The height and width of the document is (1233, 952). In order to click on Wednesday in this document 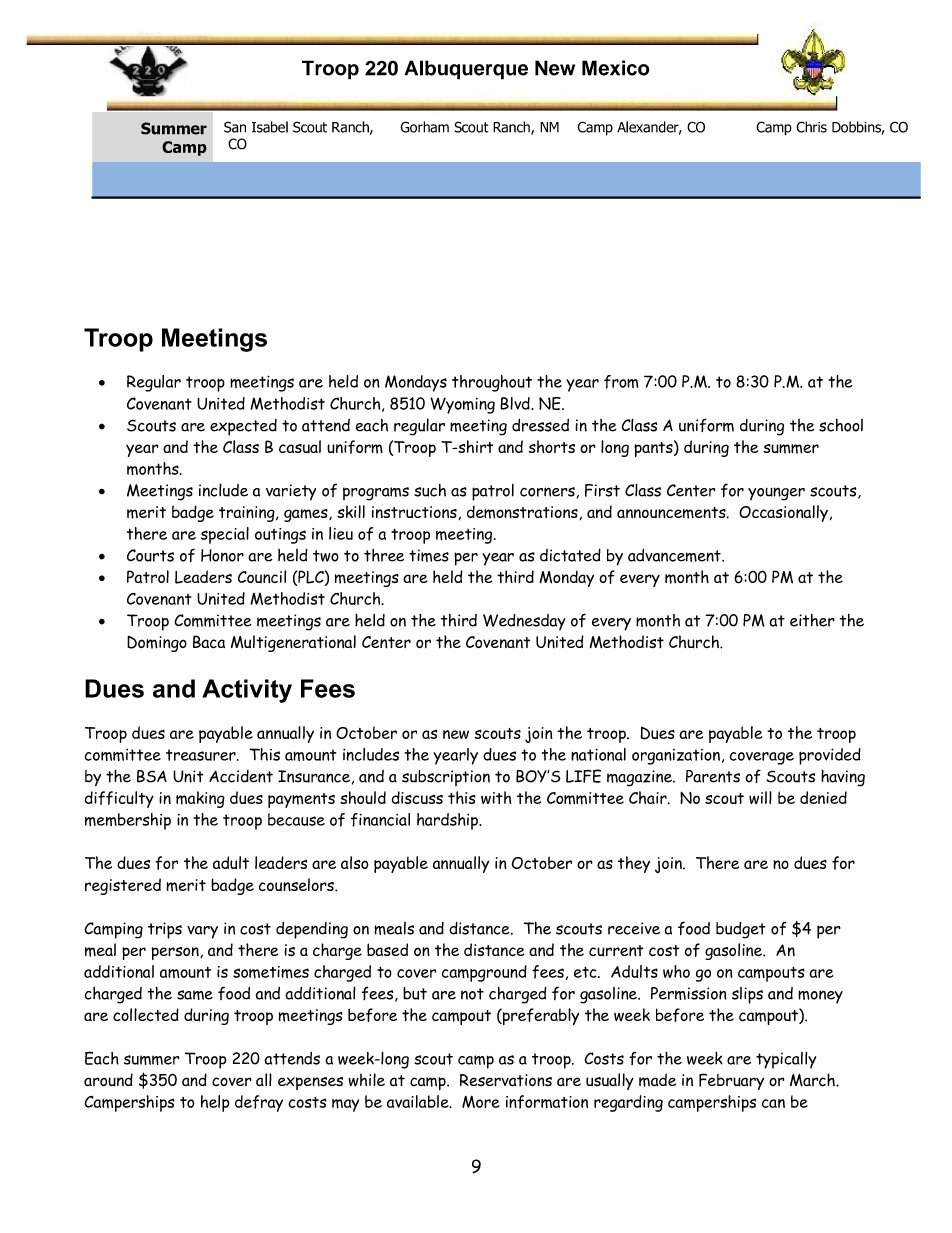, I will do `click(524, 622)`.
